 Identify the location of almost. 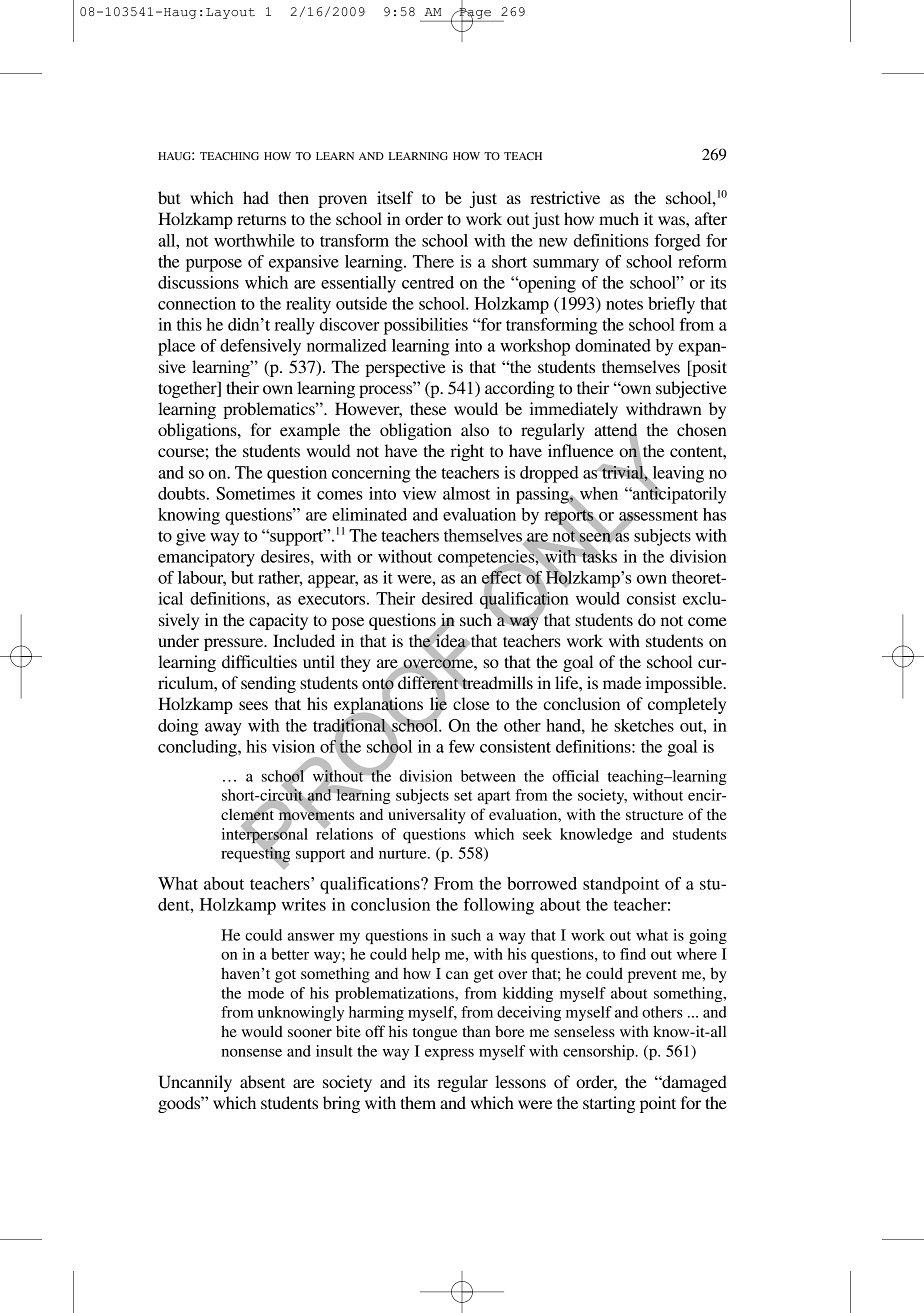
(466, 493).
